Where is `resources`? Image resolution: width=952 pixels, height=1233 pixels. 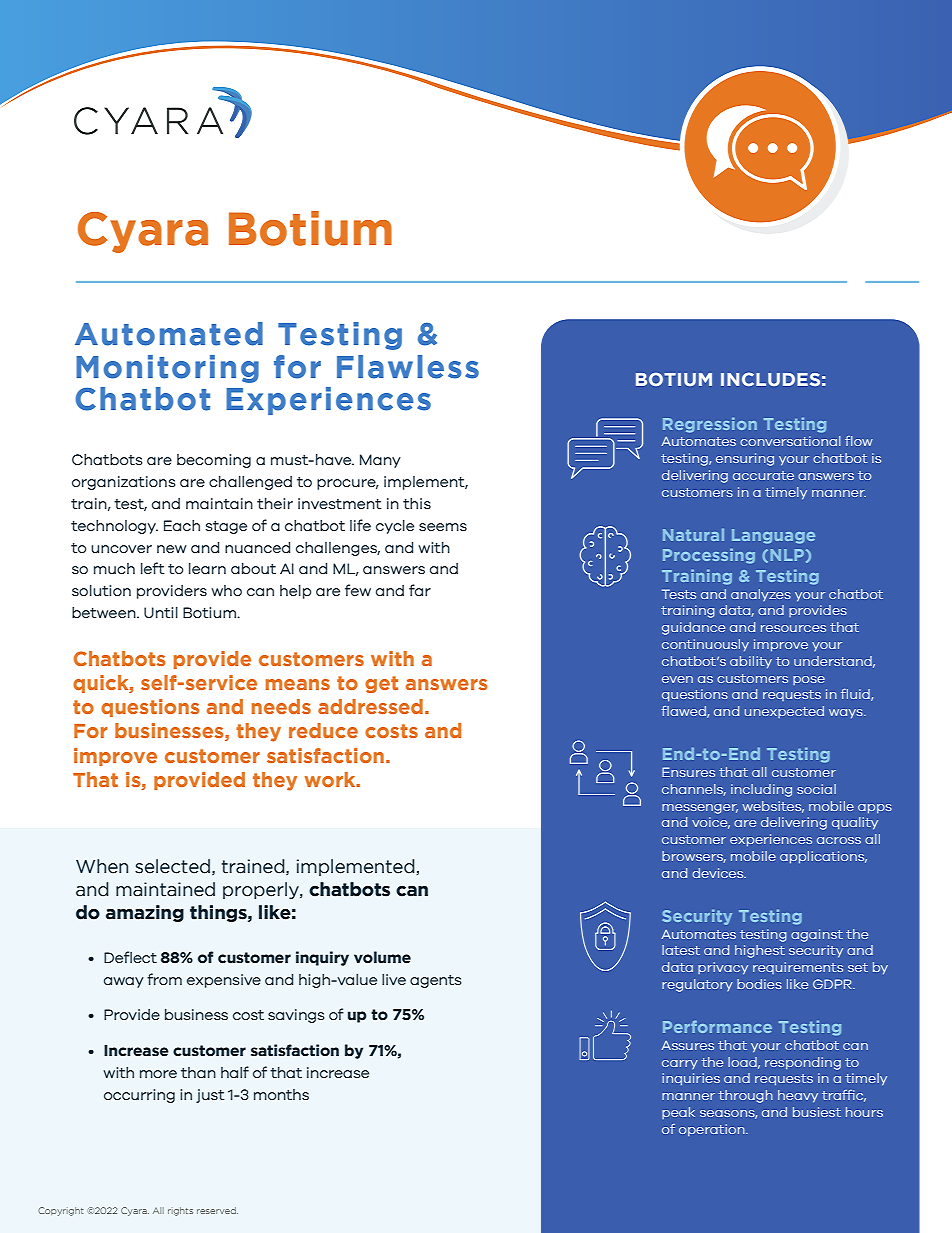
resources is located at coordinates (793, 628).
